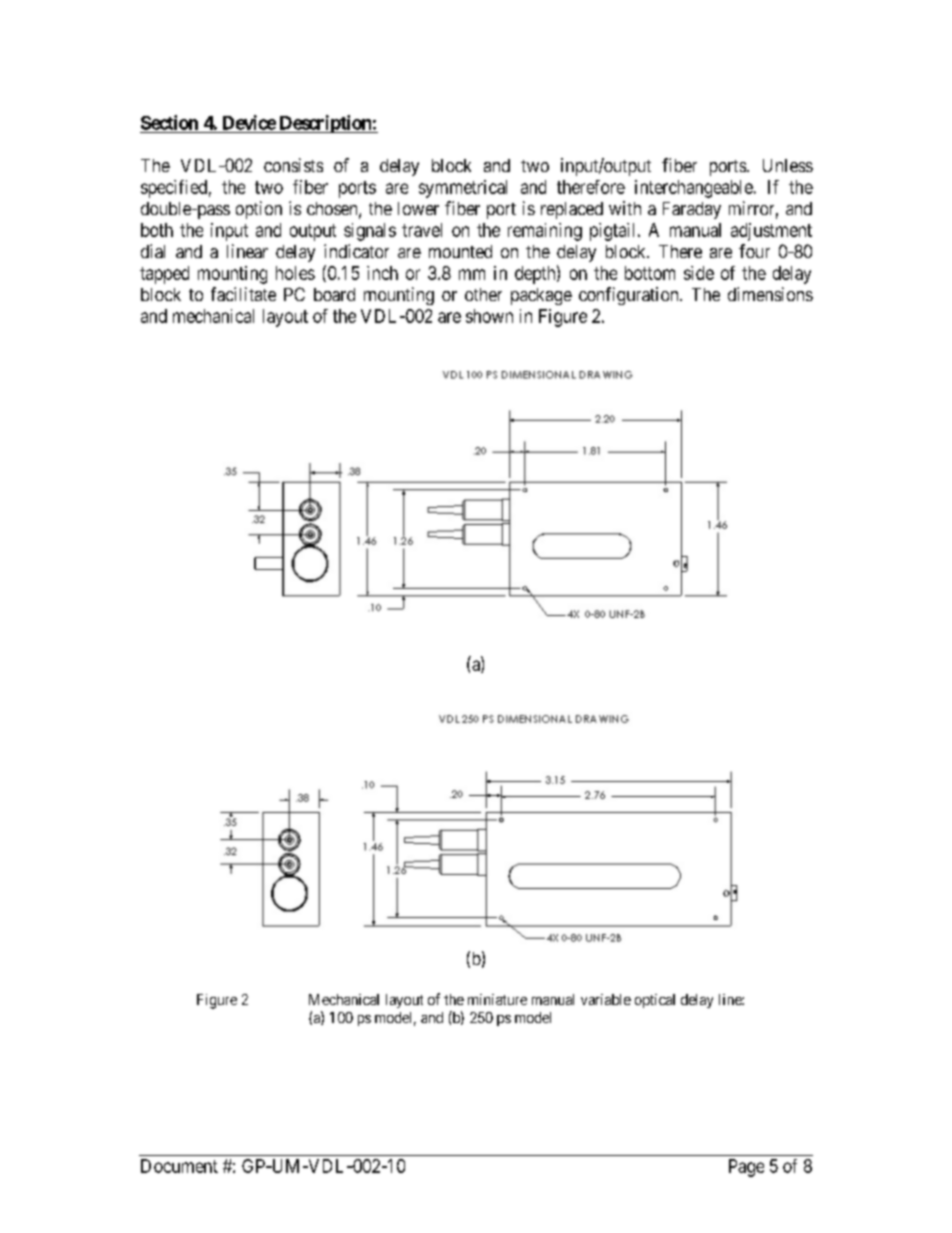 This screenshot has height=1233, width=952. What do you see at coordinates (489, 316) in the screenshot?
I see `shown` at bounding box center [489, 316].
